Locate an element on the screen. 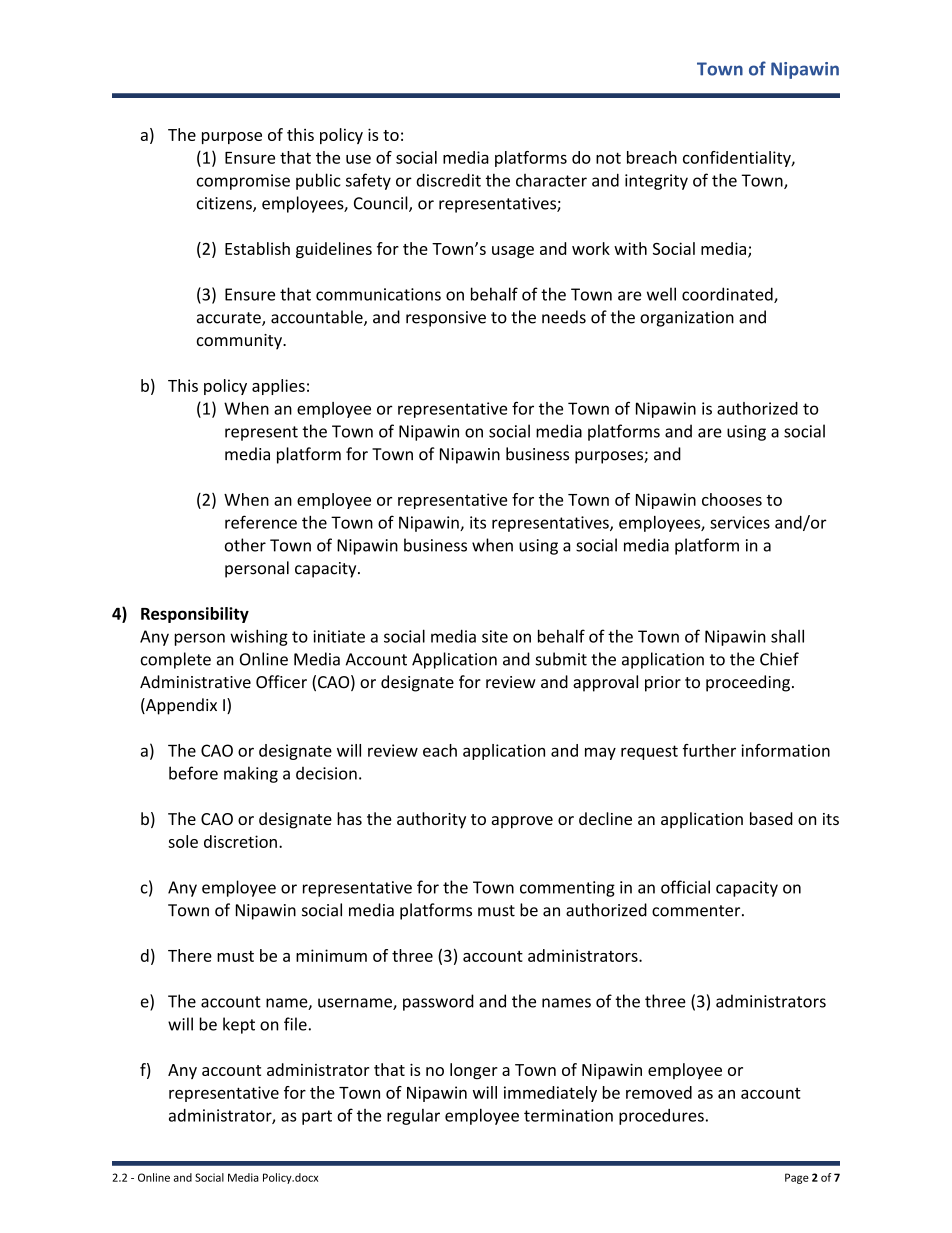 This screenshot has width=952, height=1233. integrity is located at coordinates (656, 182).
